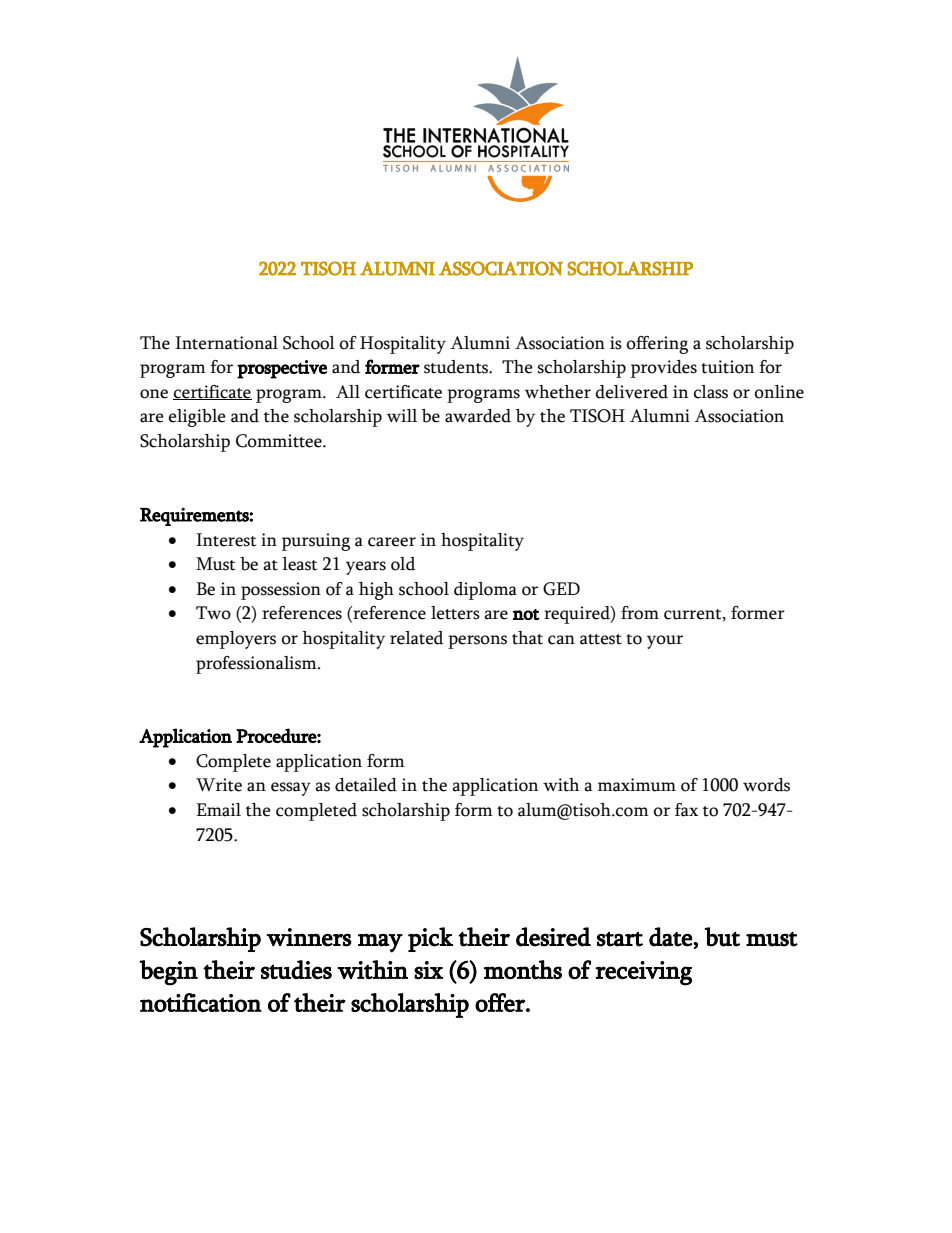  What do you see at coordinates (428, 970) in the screenshot?
I see `six` at bounding box center [428, 970].
